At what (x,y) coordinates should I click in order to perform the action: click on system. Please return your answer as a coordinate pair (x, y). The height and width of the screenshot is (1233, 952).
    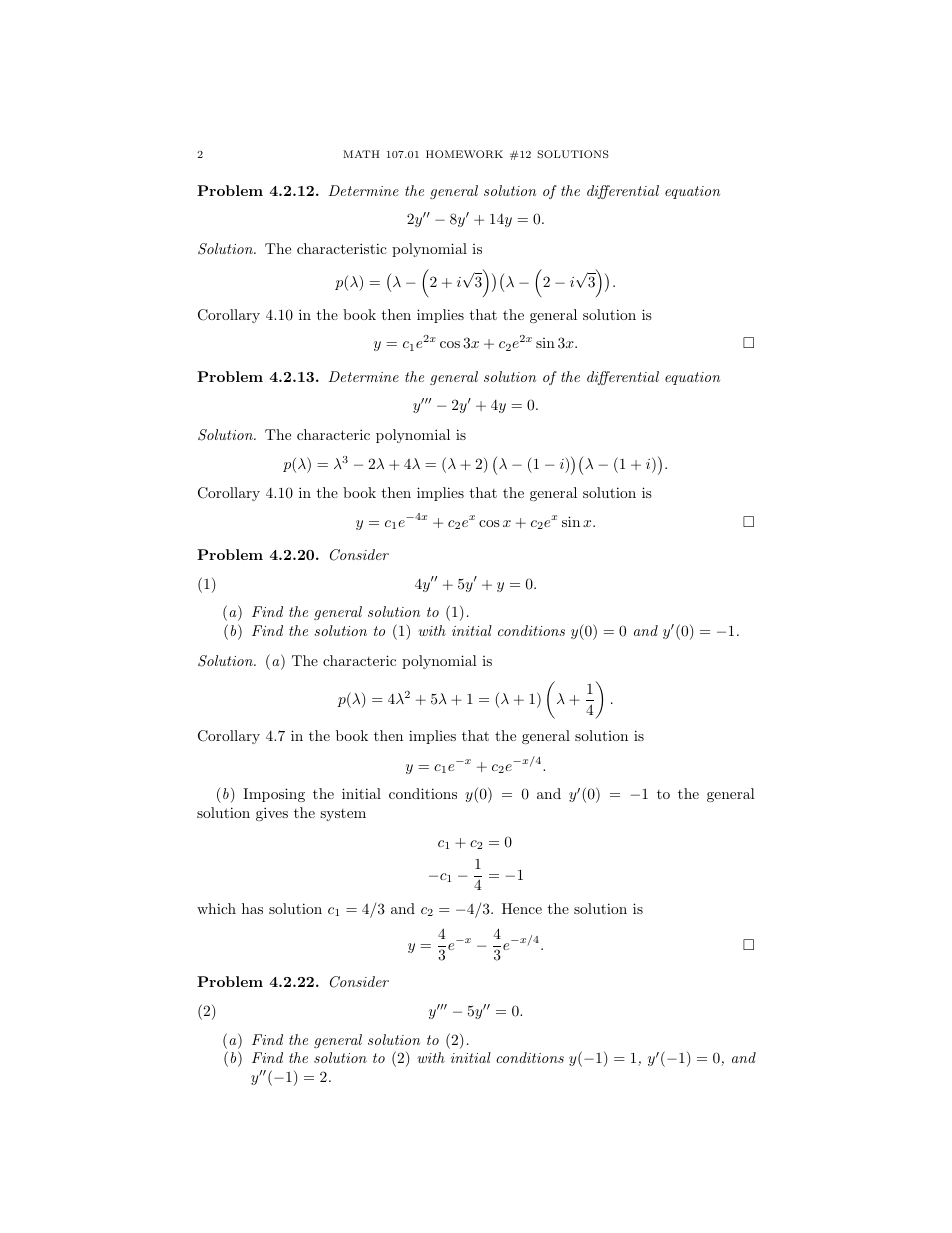
    Looking at the image, I should click on (343, 815).
